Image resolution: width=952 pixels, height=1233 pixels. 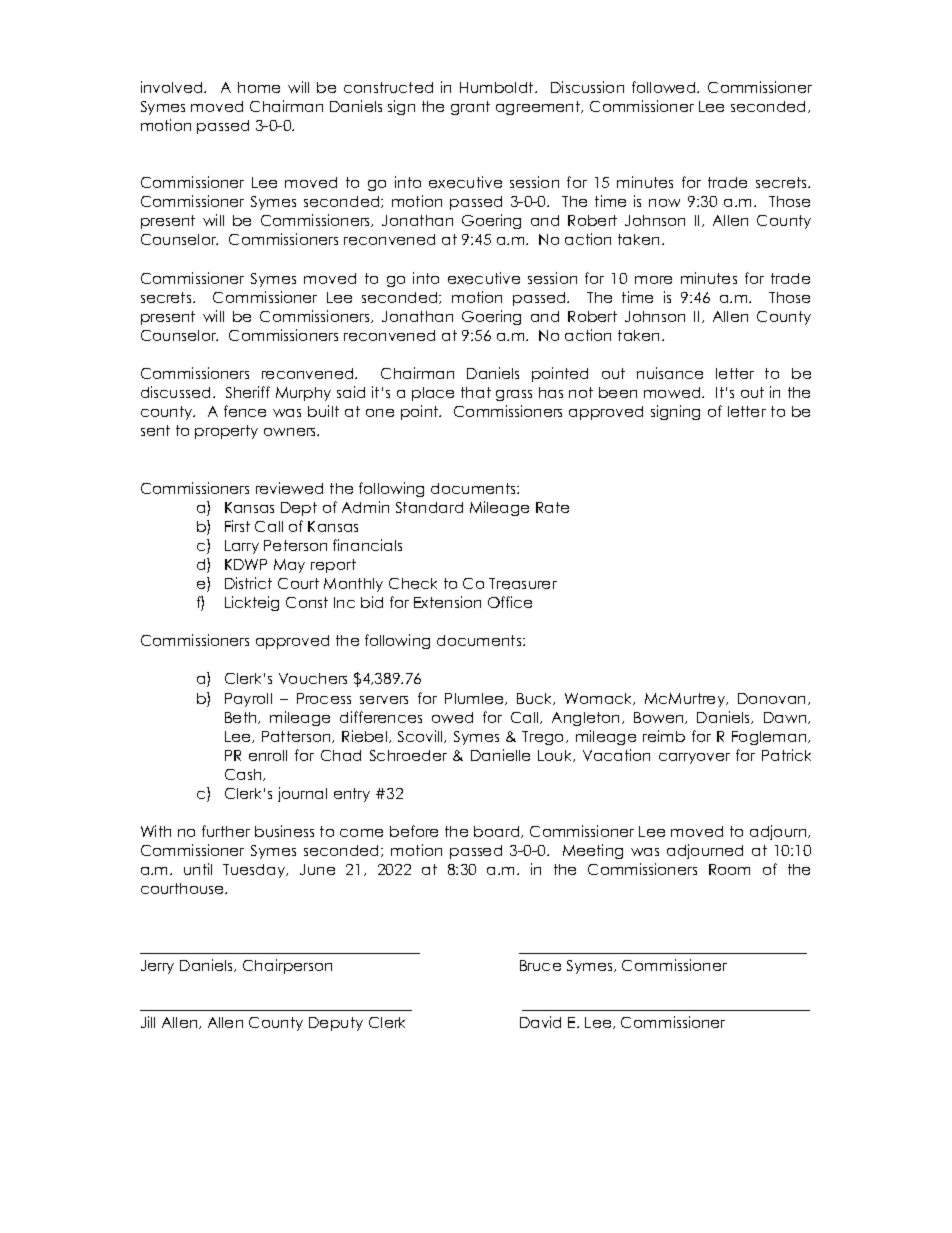 I want to click on Larry, so click(x=242, y=547).
